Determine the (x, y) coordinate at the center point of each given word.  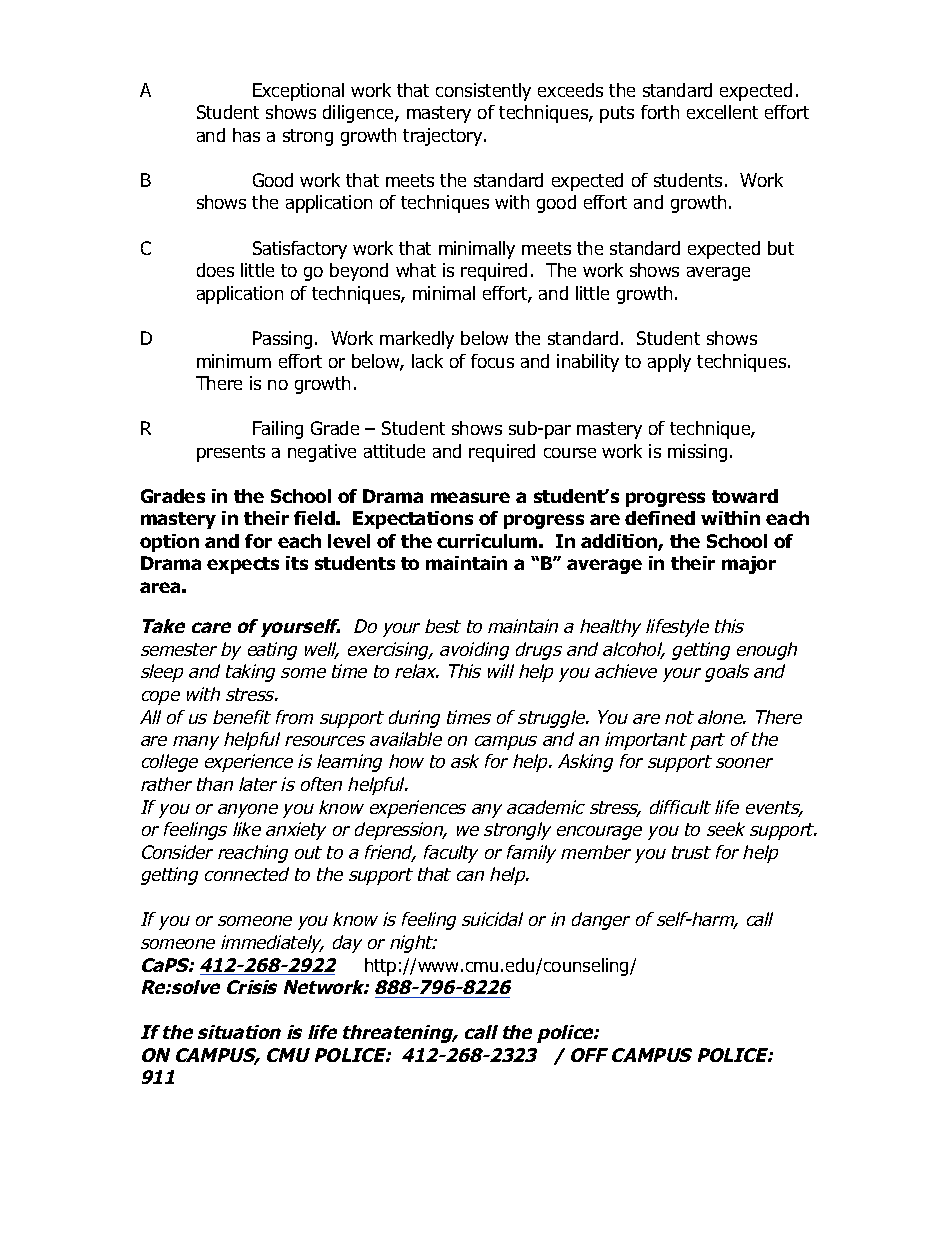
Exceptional (298, 92)
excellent (722, 112)
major (749, 565)
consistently (483, 92)
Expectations (413, 520)
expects (243, 565)
